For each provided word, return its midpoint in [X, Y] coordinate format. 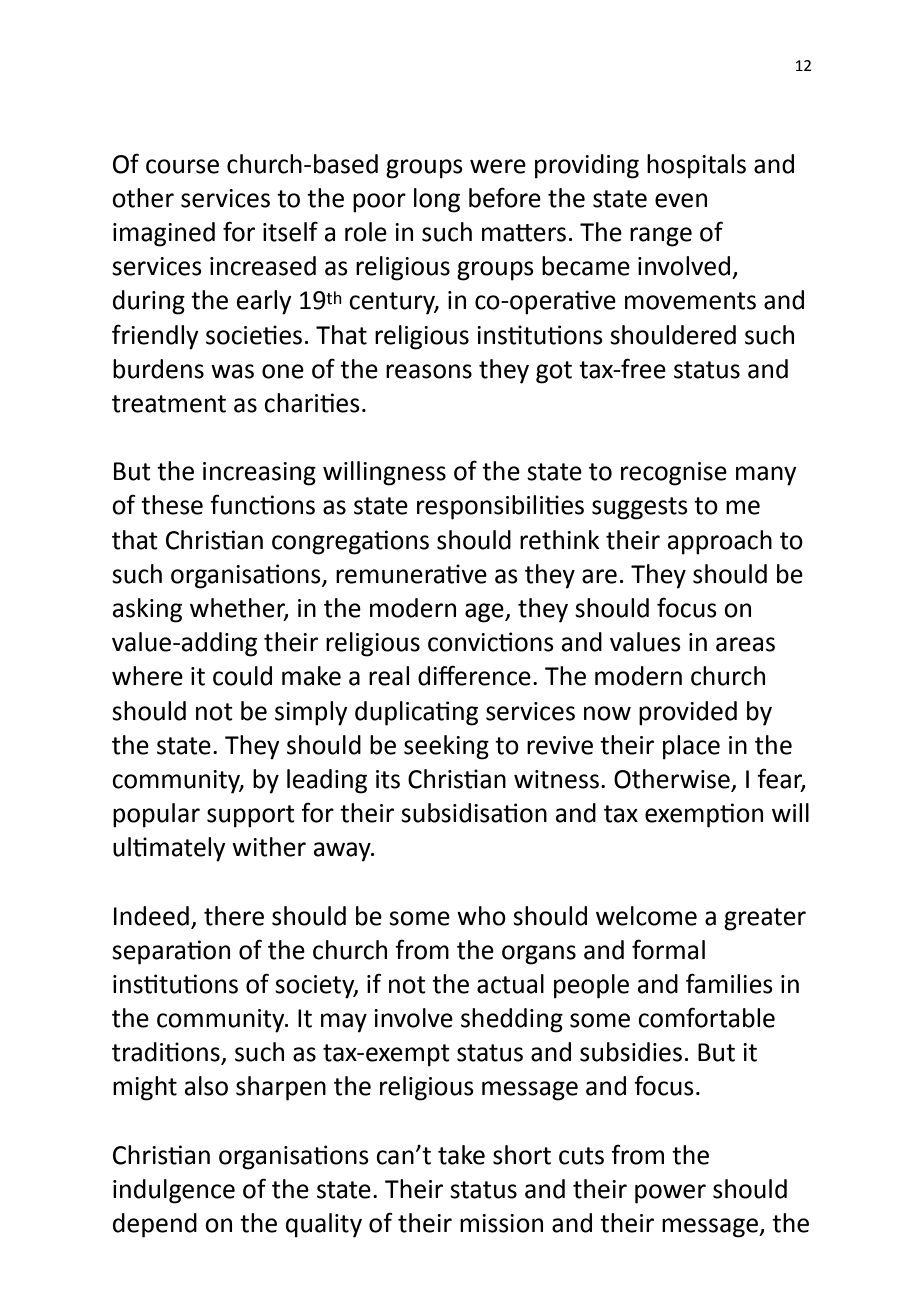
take [461, 1155]
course [182, 166]
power [670, 1194]
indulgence [174, 1191]
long [437, 200]
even [681, 200]
